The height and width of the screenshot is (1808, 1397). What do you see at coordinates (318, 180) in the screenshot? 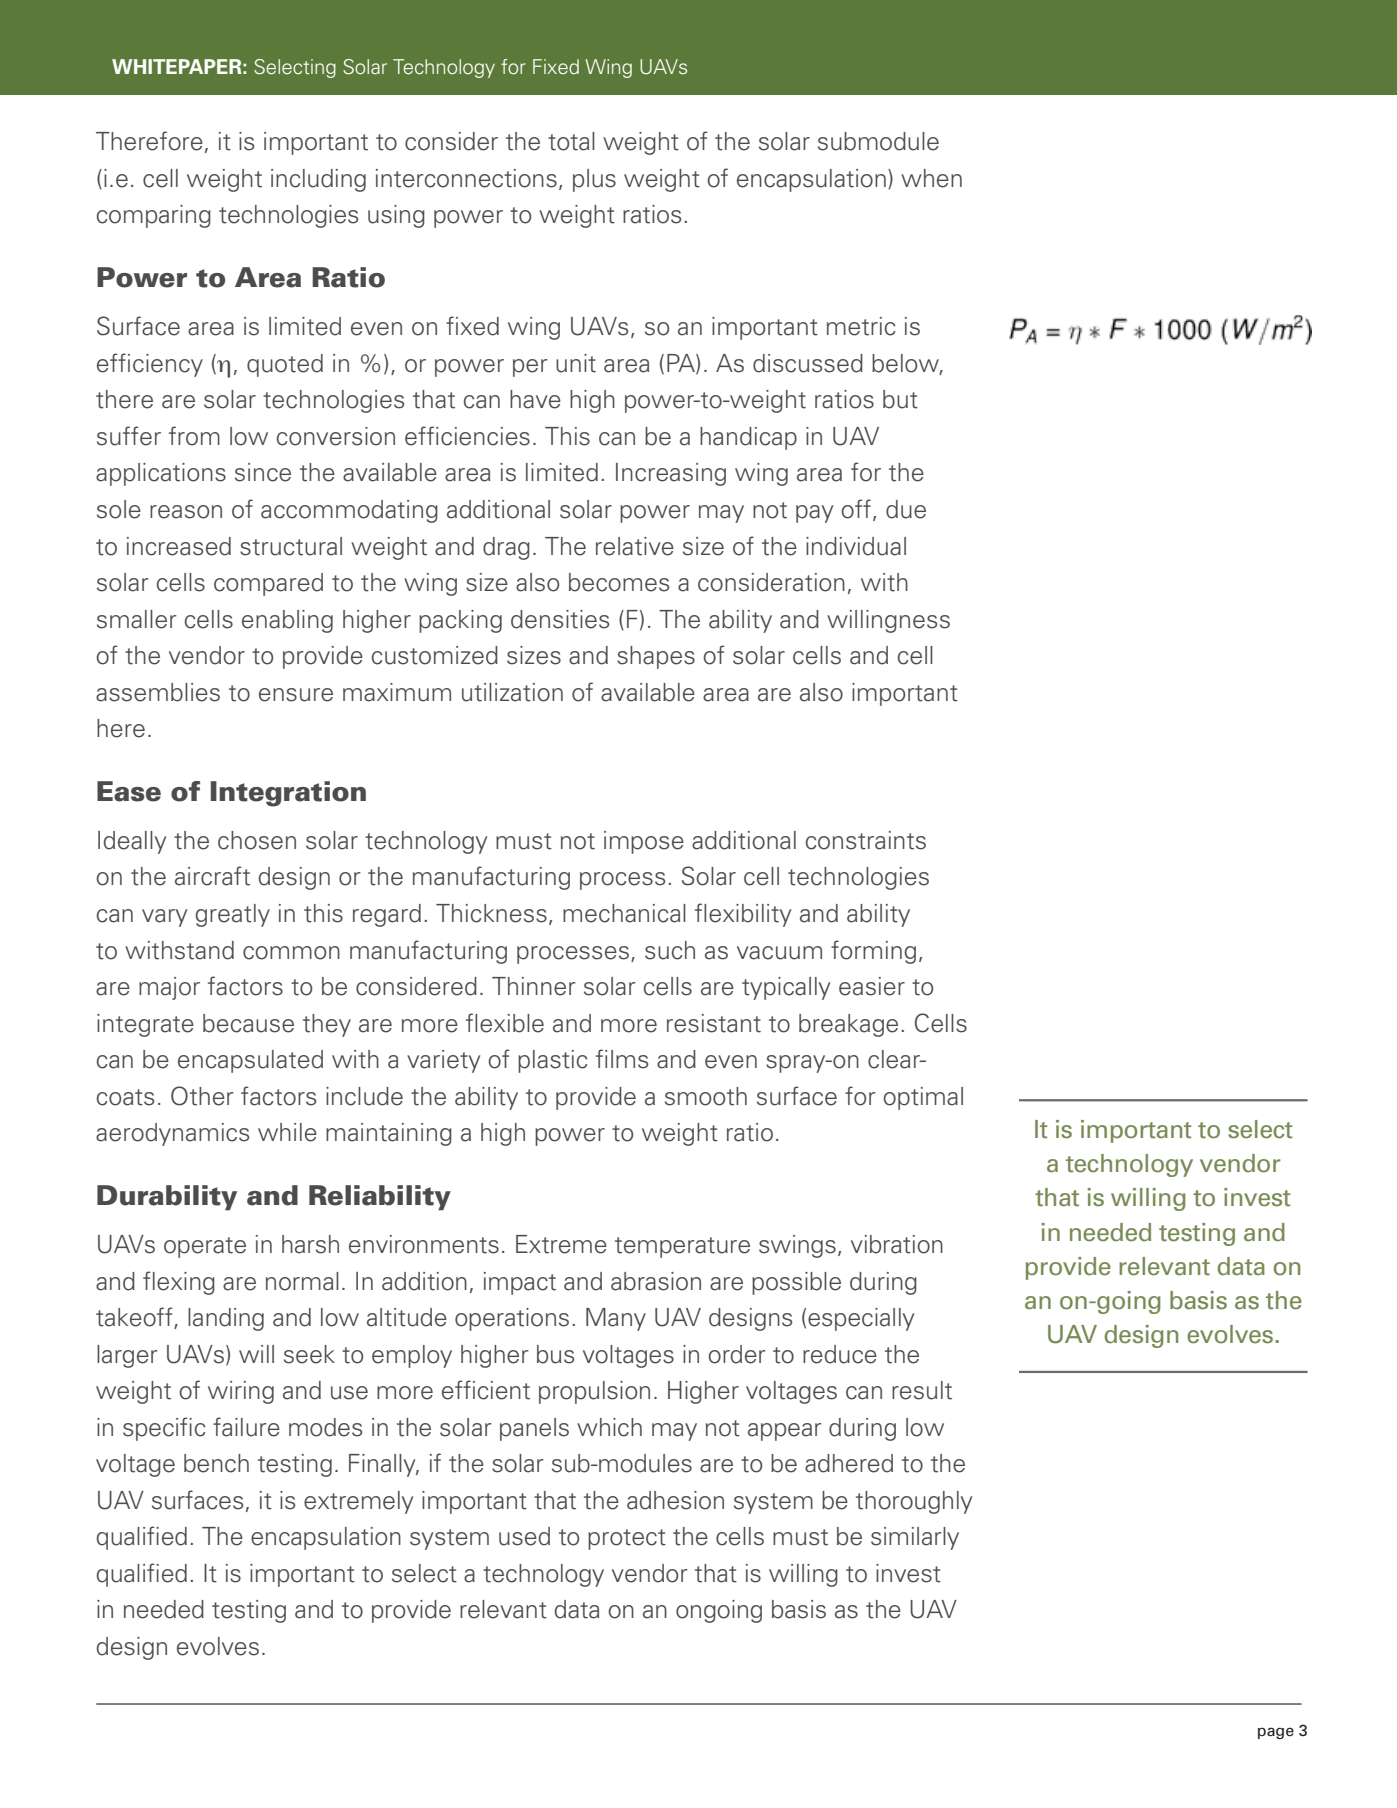
I see `including` at bounding box center [318, 180].
